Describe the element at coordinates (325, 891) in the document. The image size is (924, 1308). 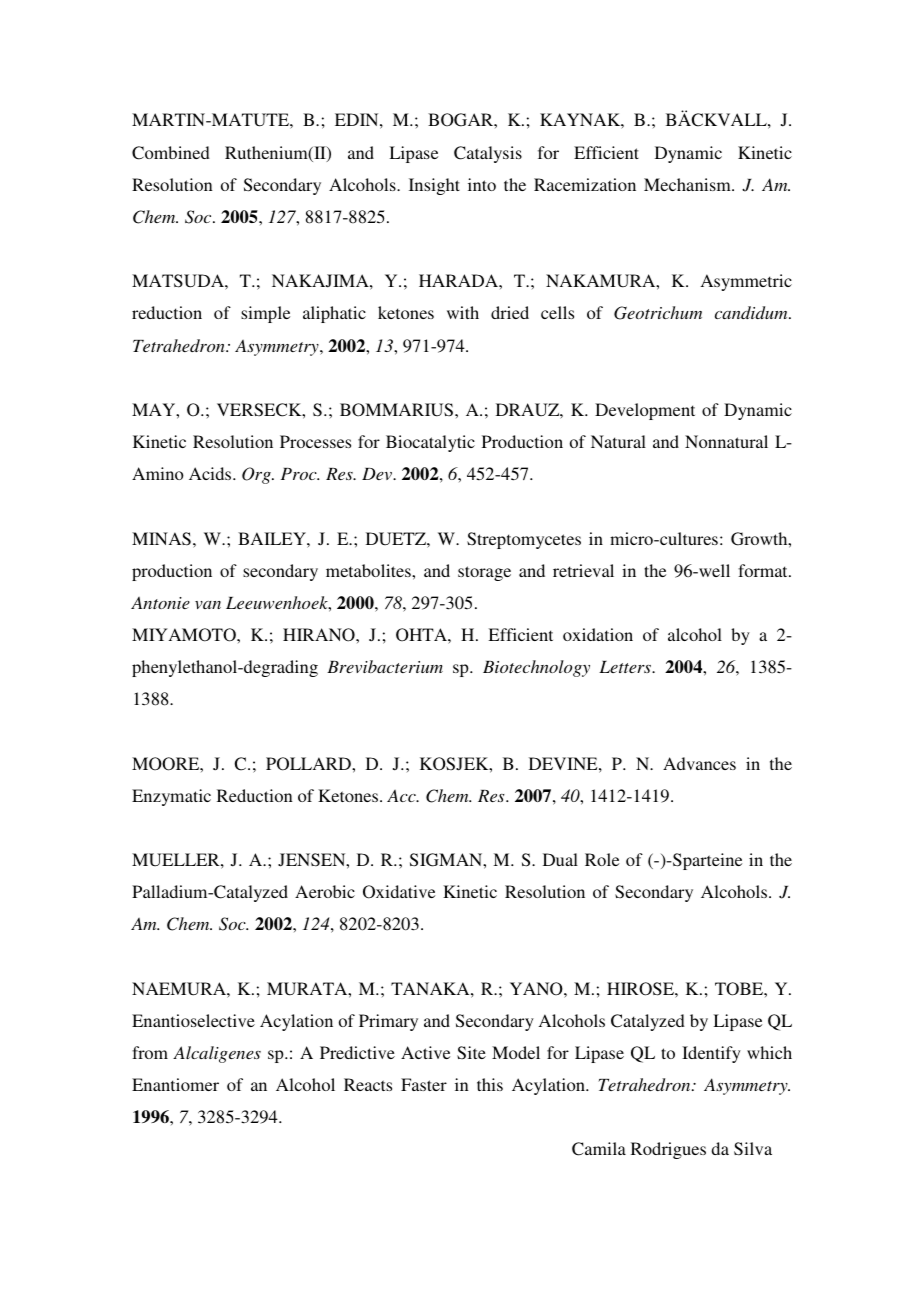
I see `Aerobic` at that location.
